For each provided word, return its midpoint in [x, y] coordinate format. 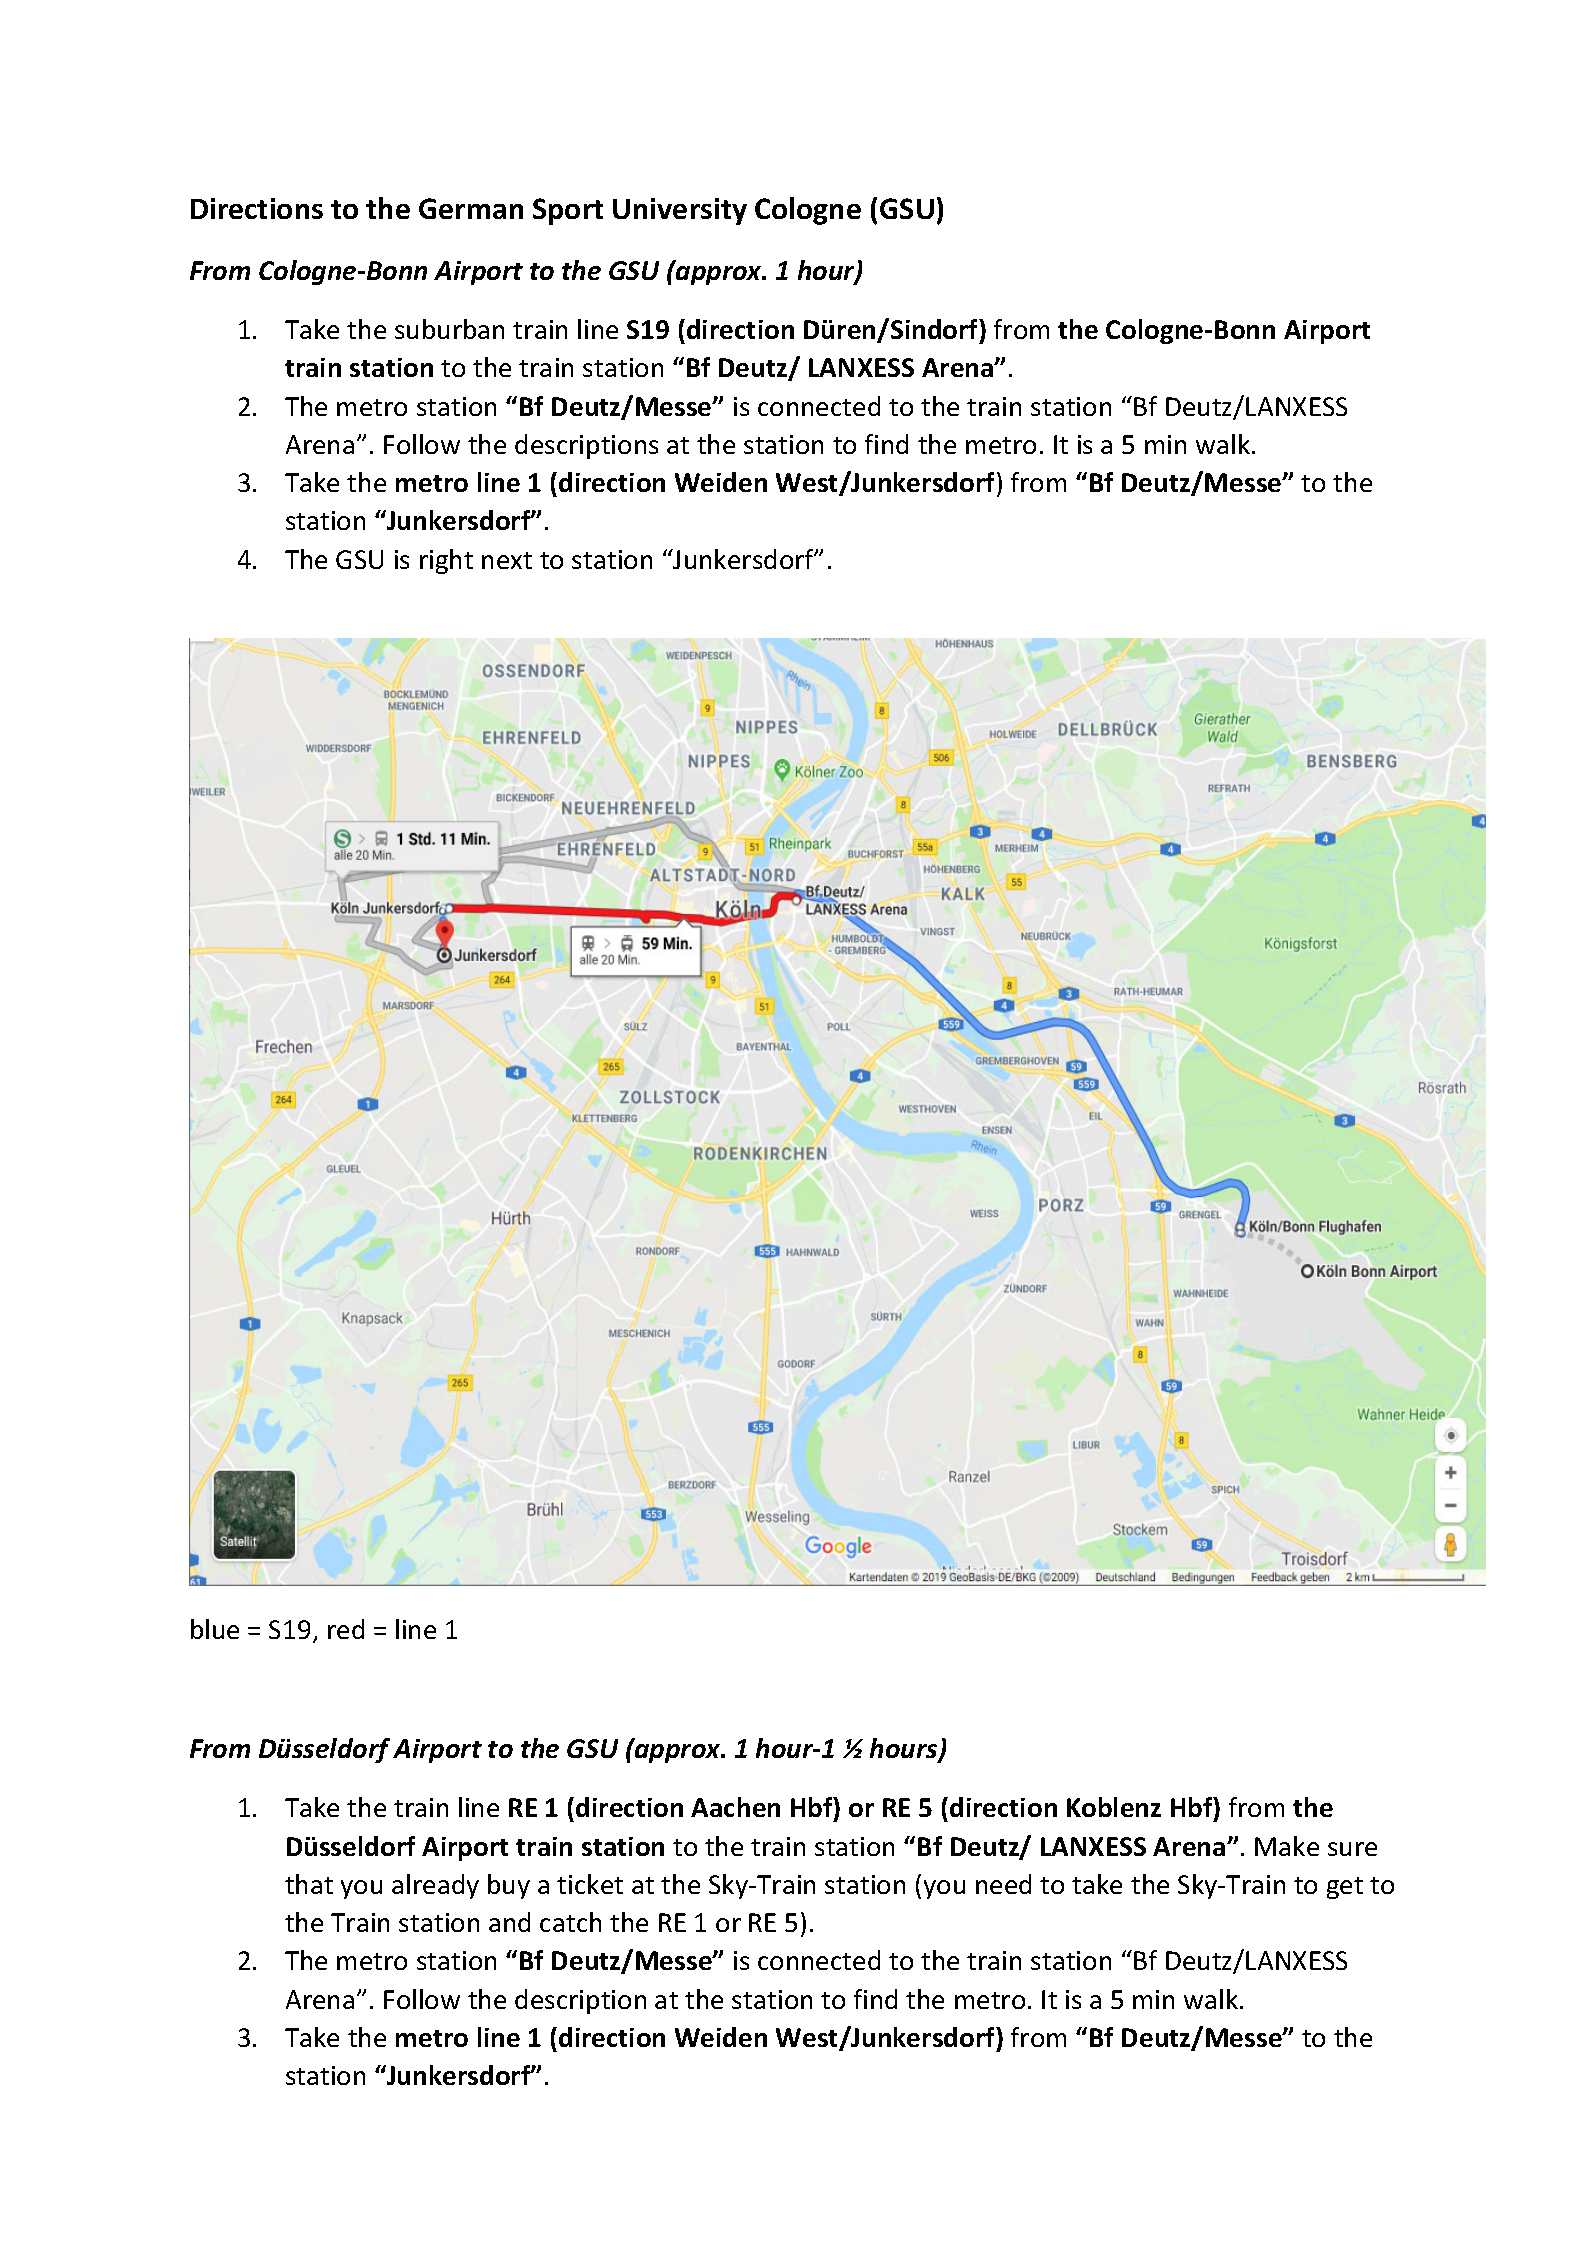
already [435, 1886]
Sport [568, 211]
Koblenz [1114, 1807]
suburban [449, 329]
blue [215, 1629]
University [680, 211]
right [446, 561]
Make [1287, 1846]
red [346, 1629]
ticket [590, 1884]
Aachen [735, 1807]
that [309, 1884]
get [1345, 1888]
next [507, 560]
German [471, 208]
